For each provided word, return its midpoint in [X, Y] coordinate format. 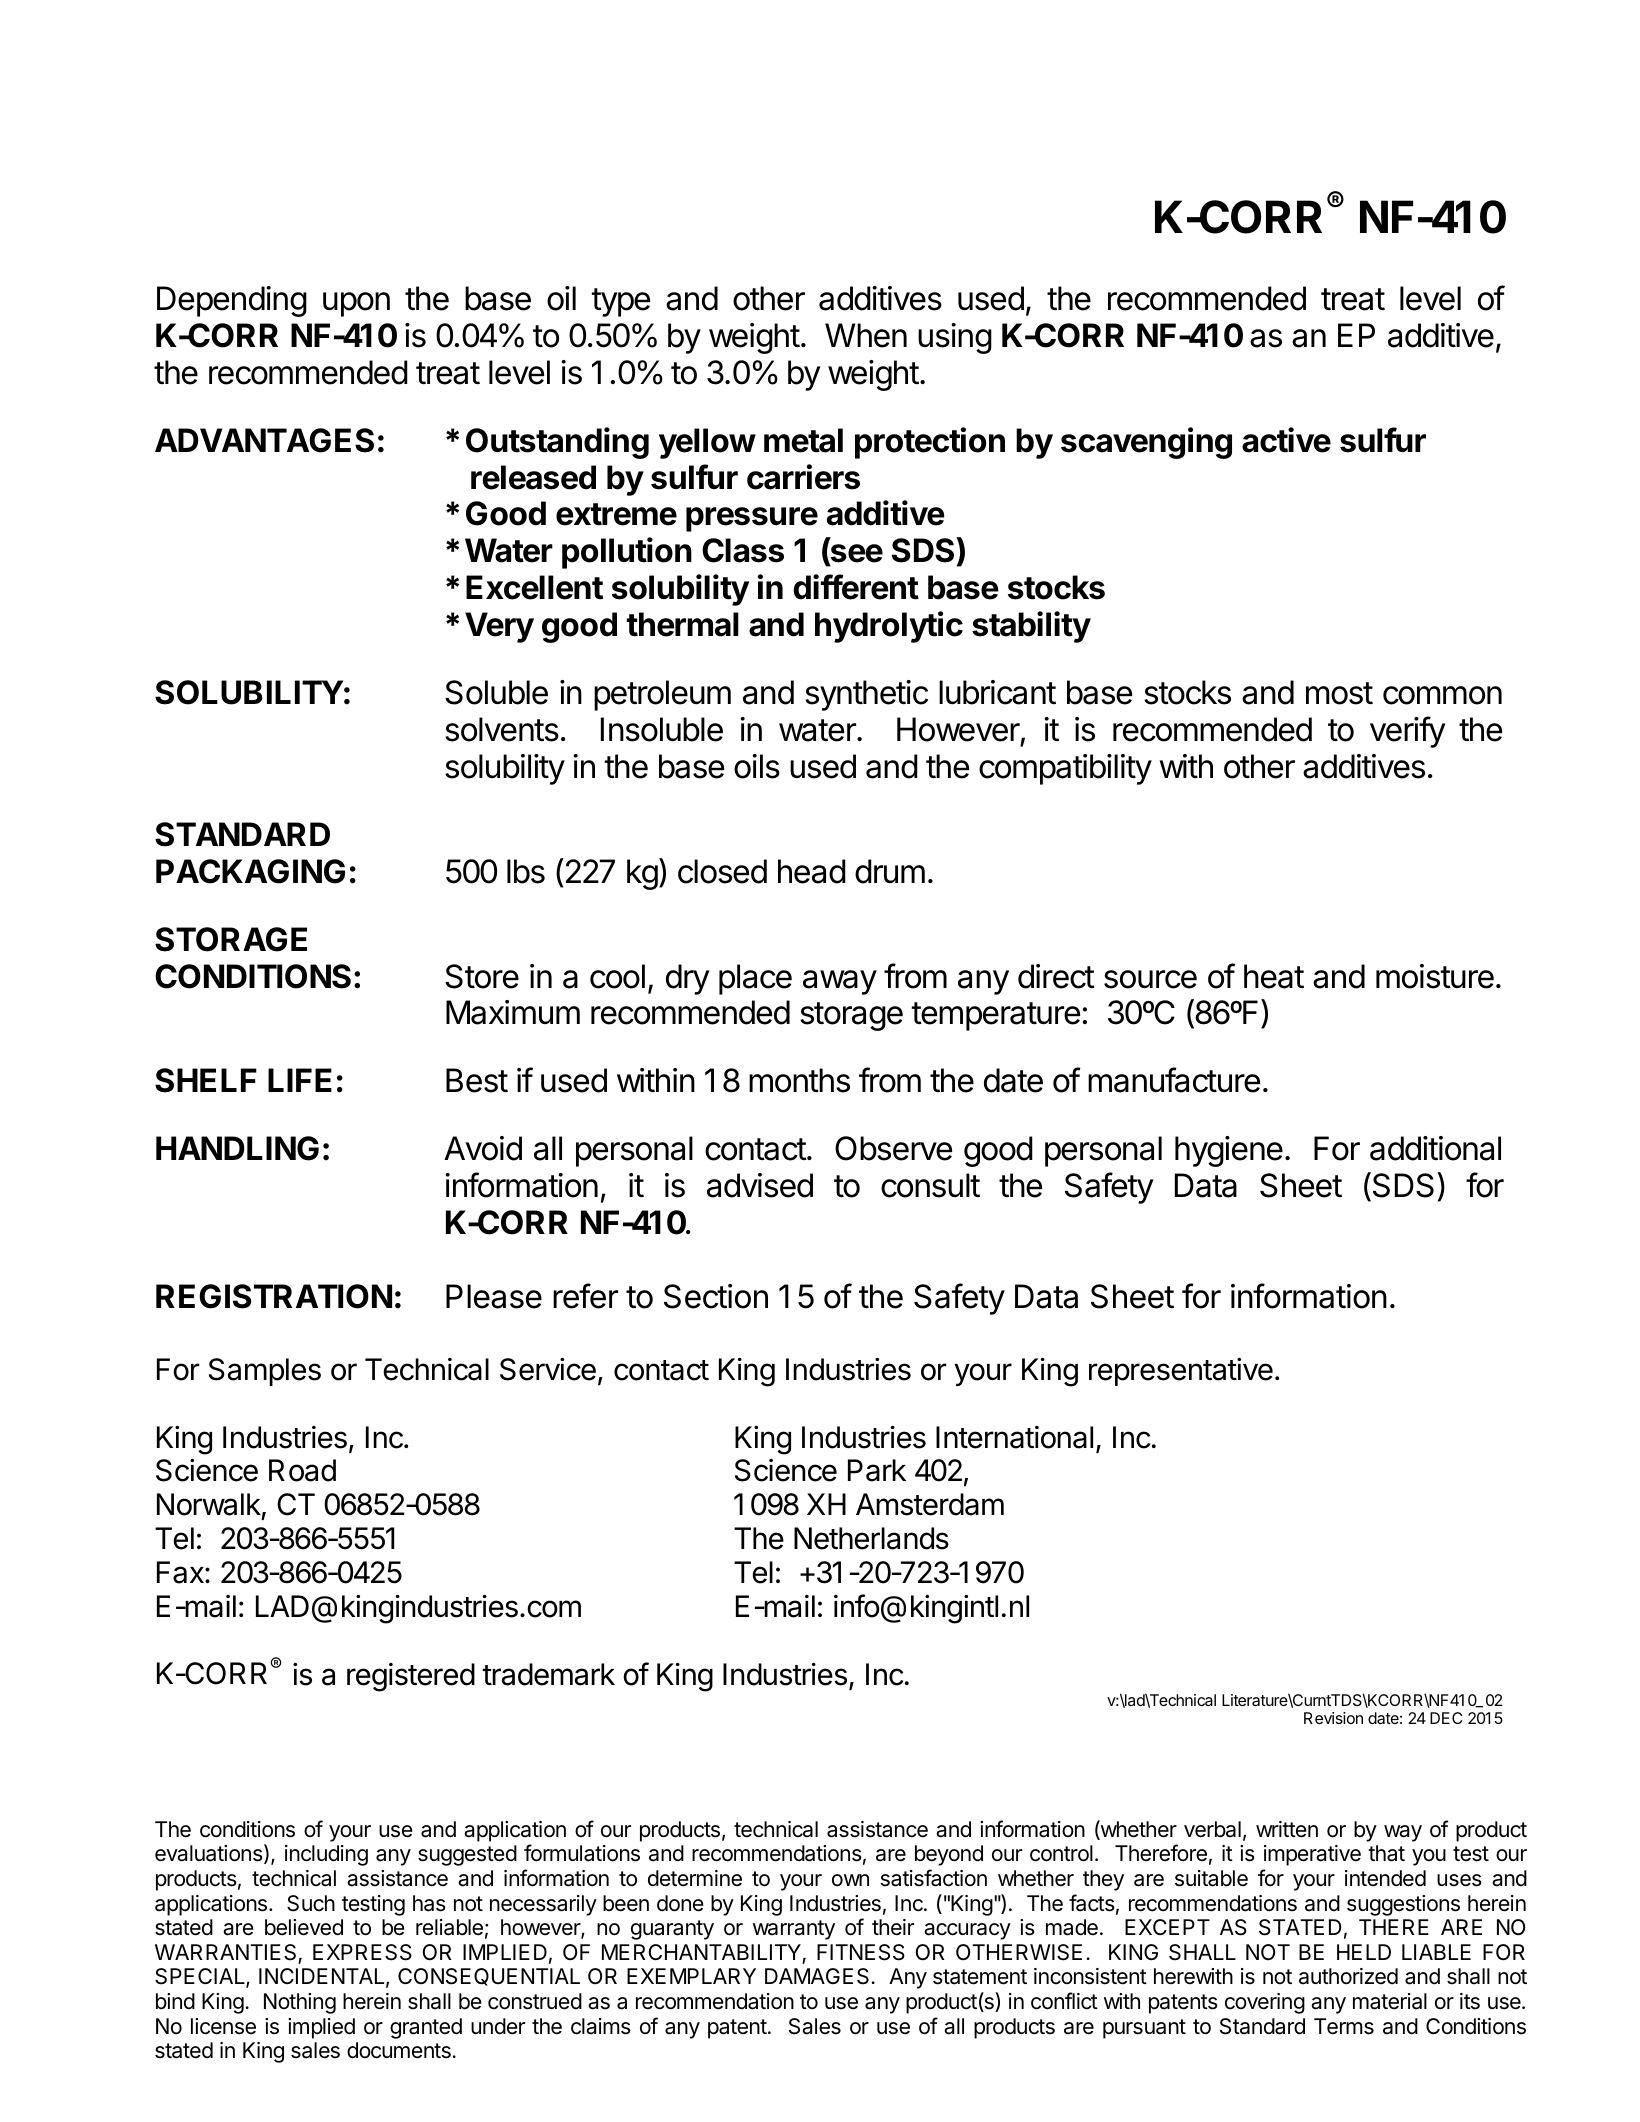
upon [356, 304]
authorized [1348, 1976]
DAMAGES [817, 1976]
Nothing [300, 2003]
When [866, 335]
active [1286, 440]
